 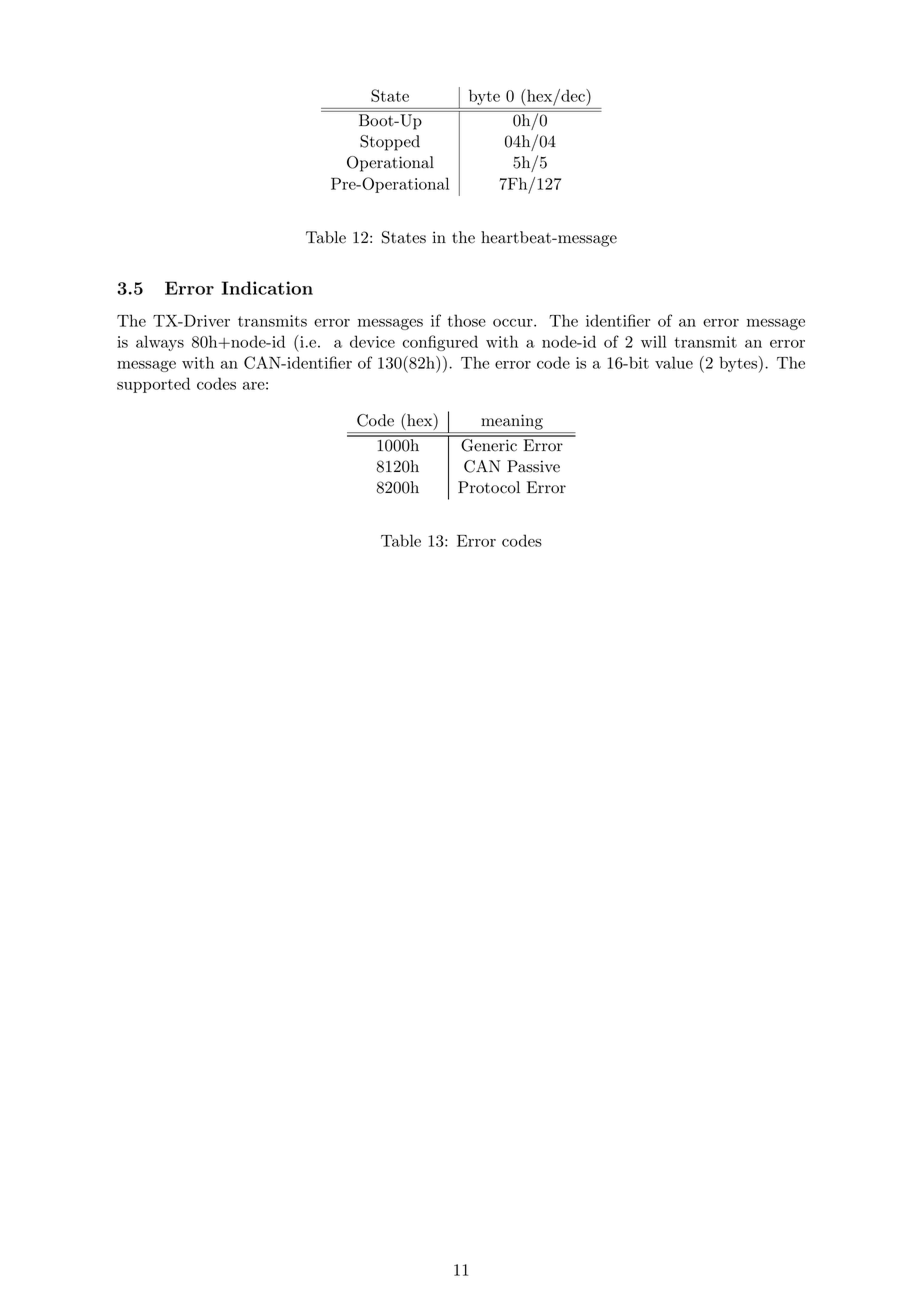 I want to click on Stopped, so click(x=390, y=143).
